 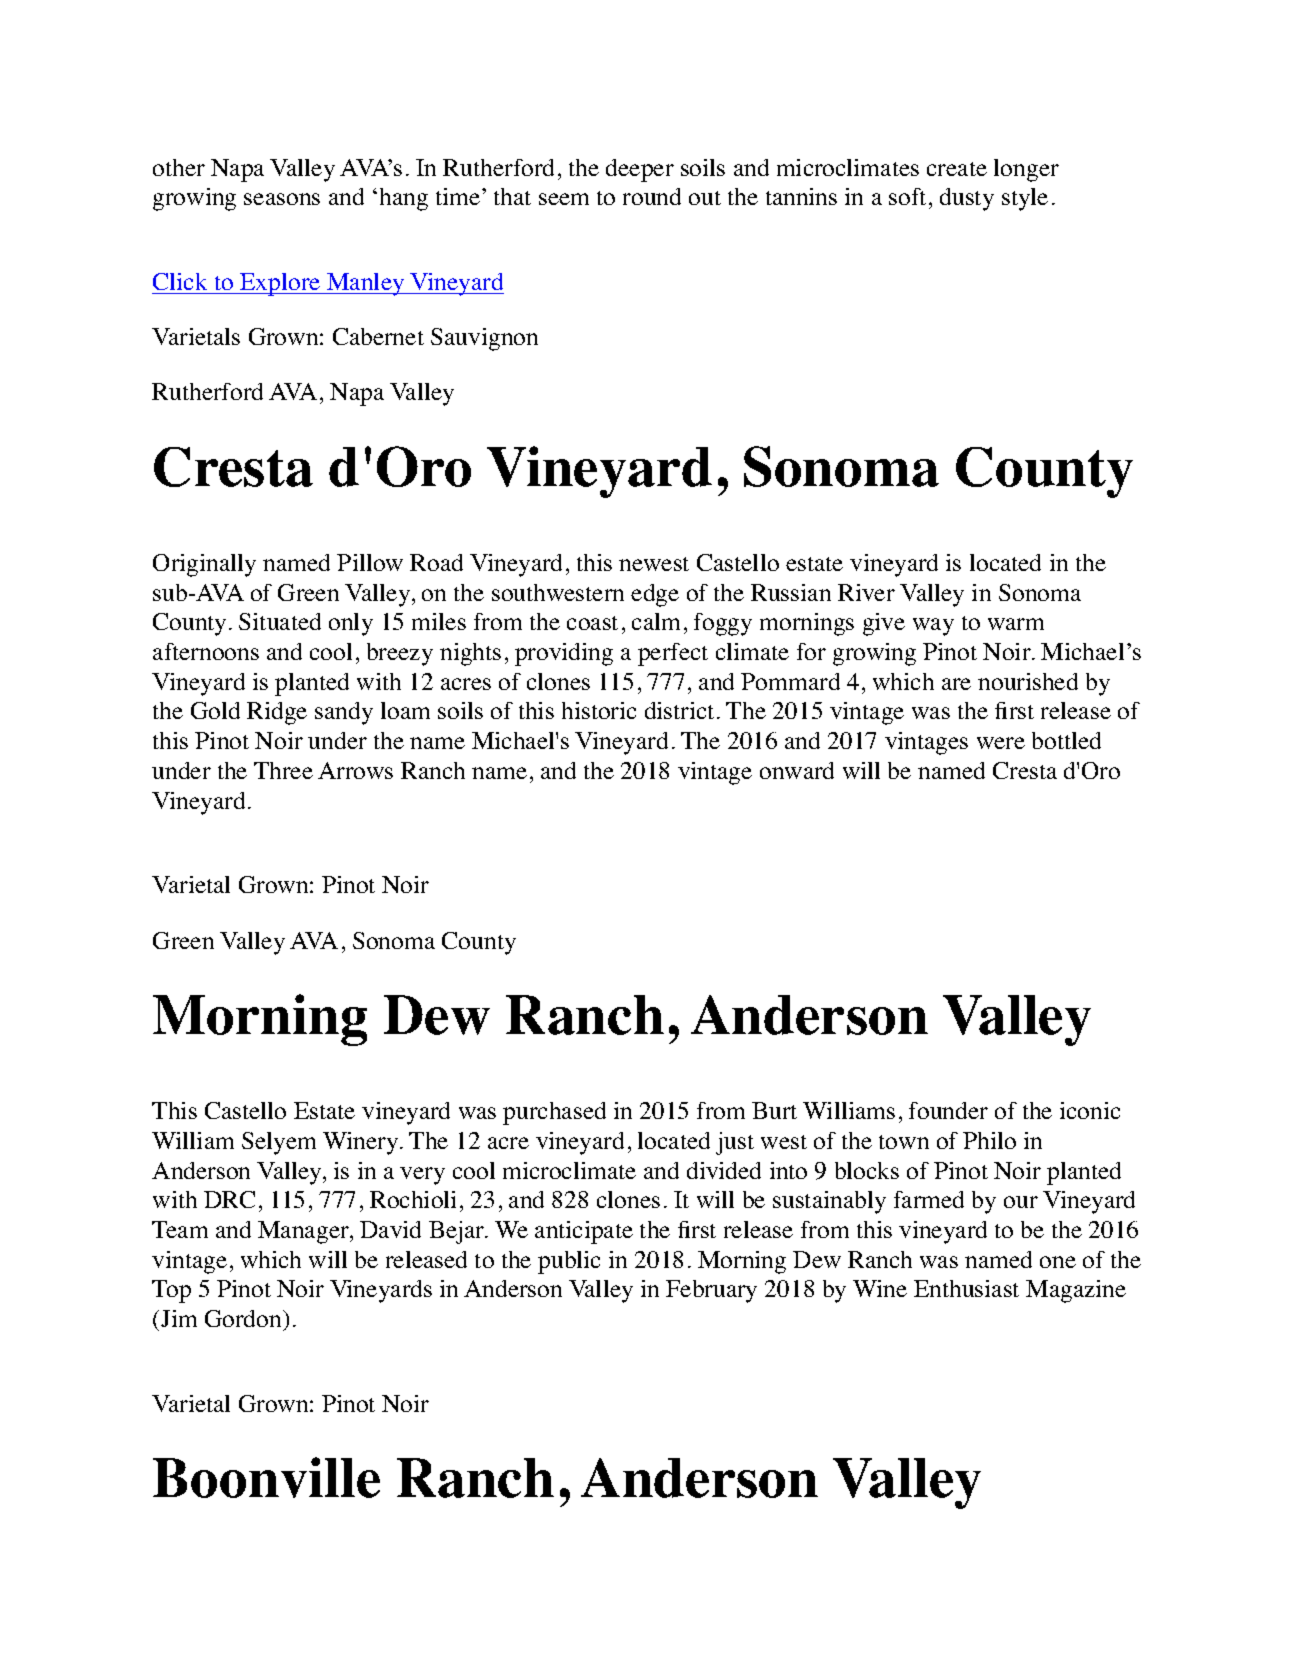 What do you see at coordinates (569, 1262) in the screenshot?
I see `public` at bounding box center [569, 1262].
